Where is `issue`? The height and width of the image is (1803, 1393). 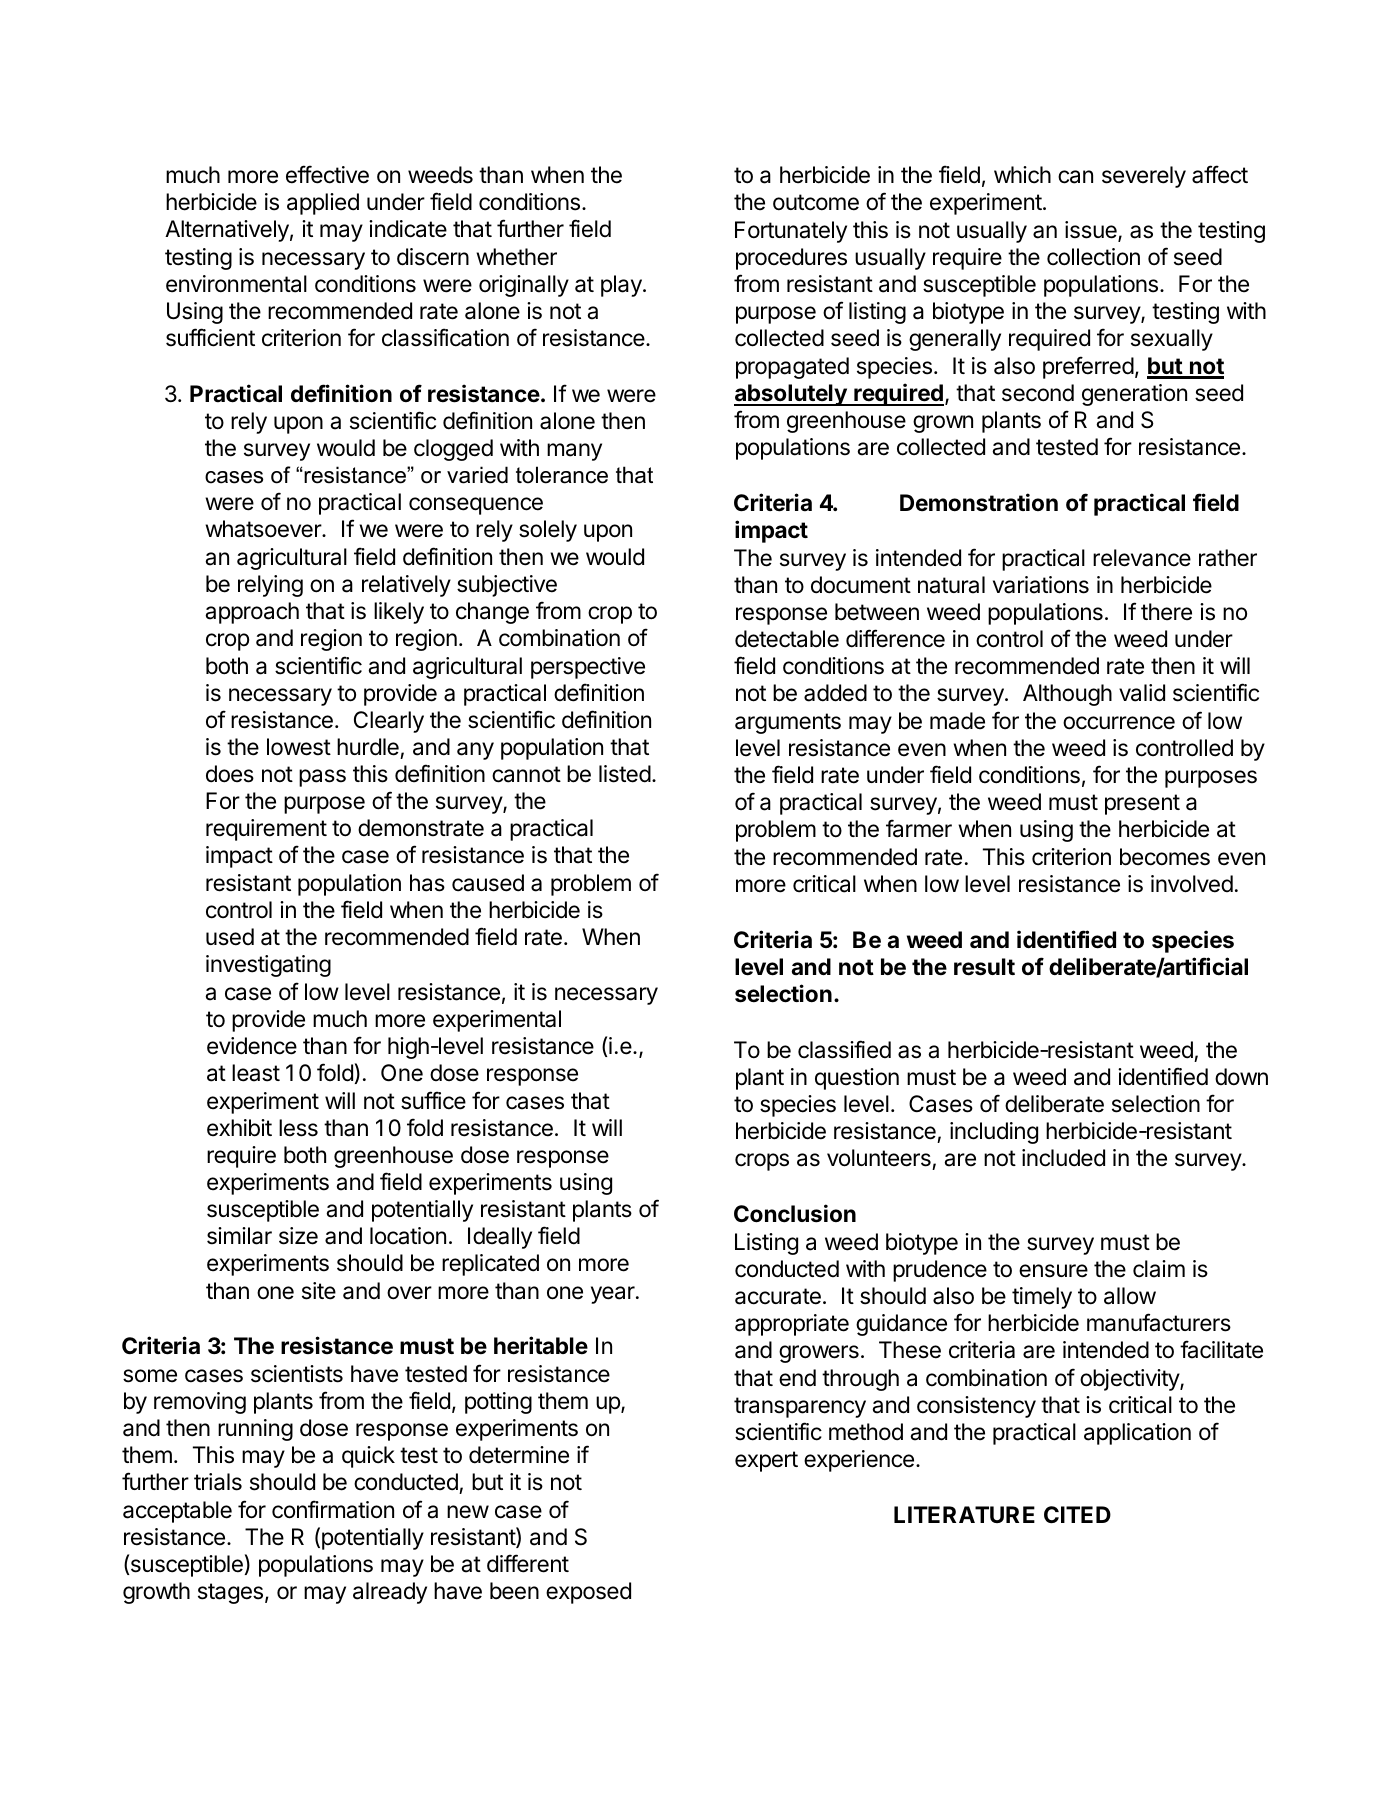
issue is located at coordinates (1092, 231).
